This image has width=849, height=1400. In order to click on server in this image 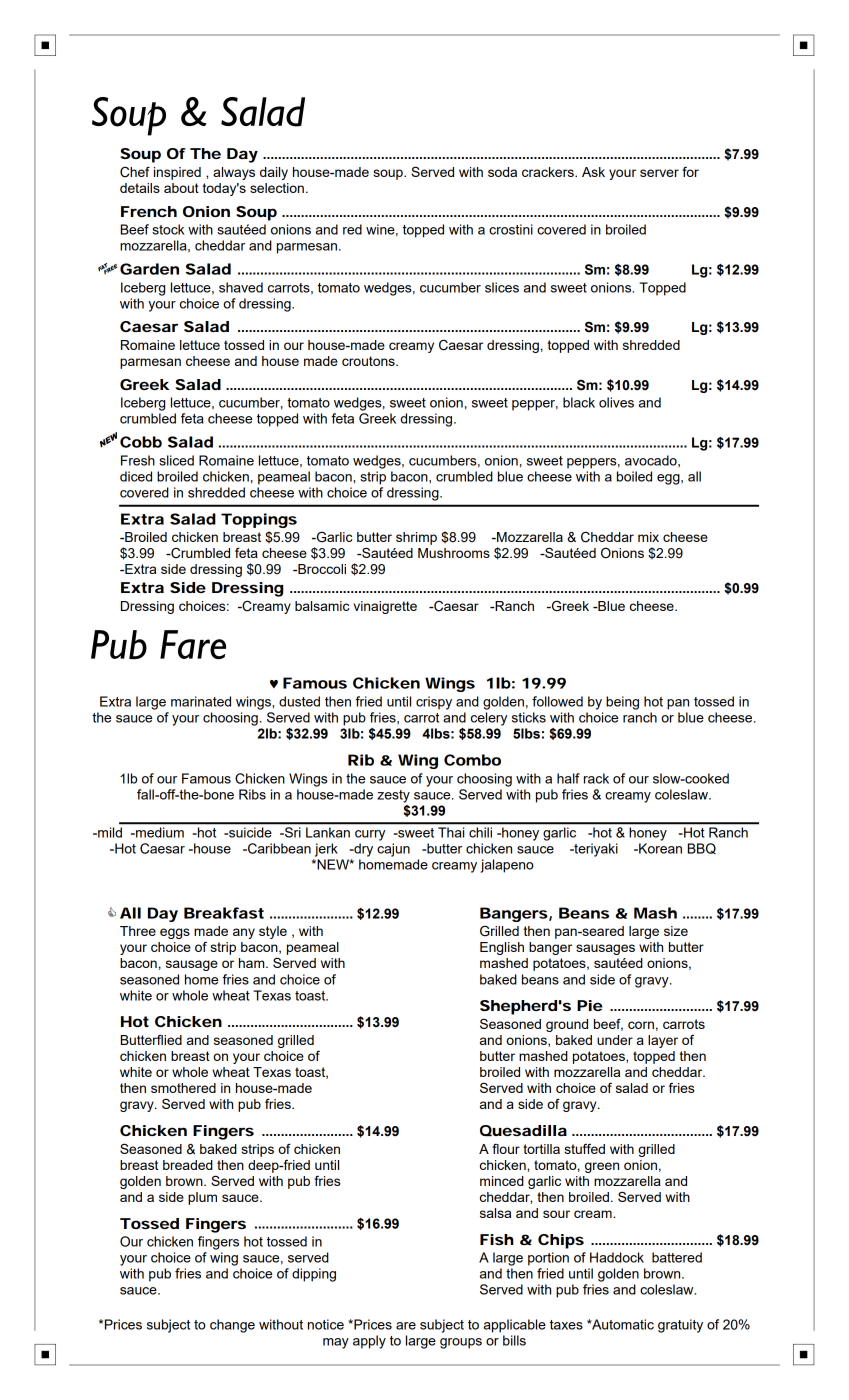, I will do `click(659, 173)`.
